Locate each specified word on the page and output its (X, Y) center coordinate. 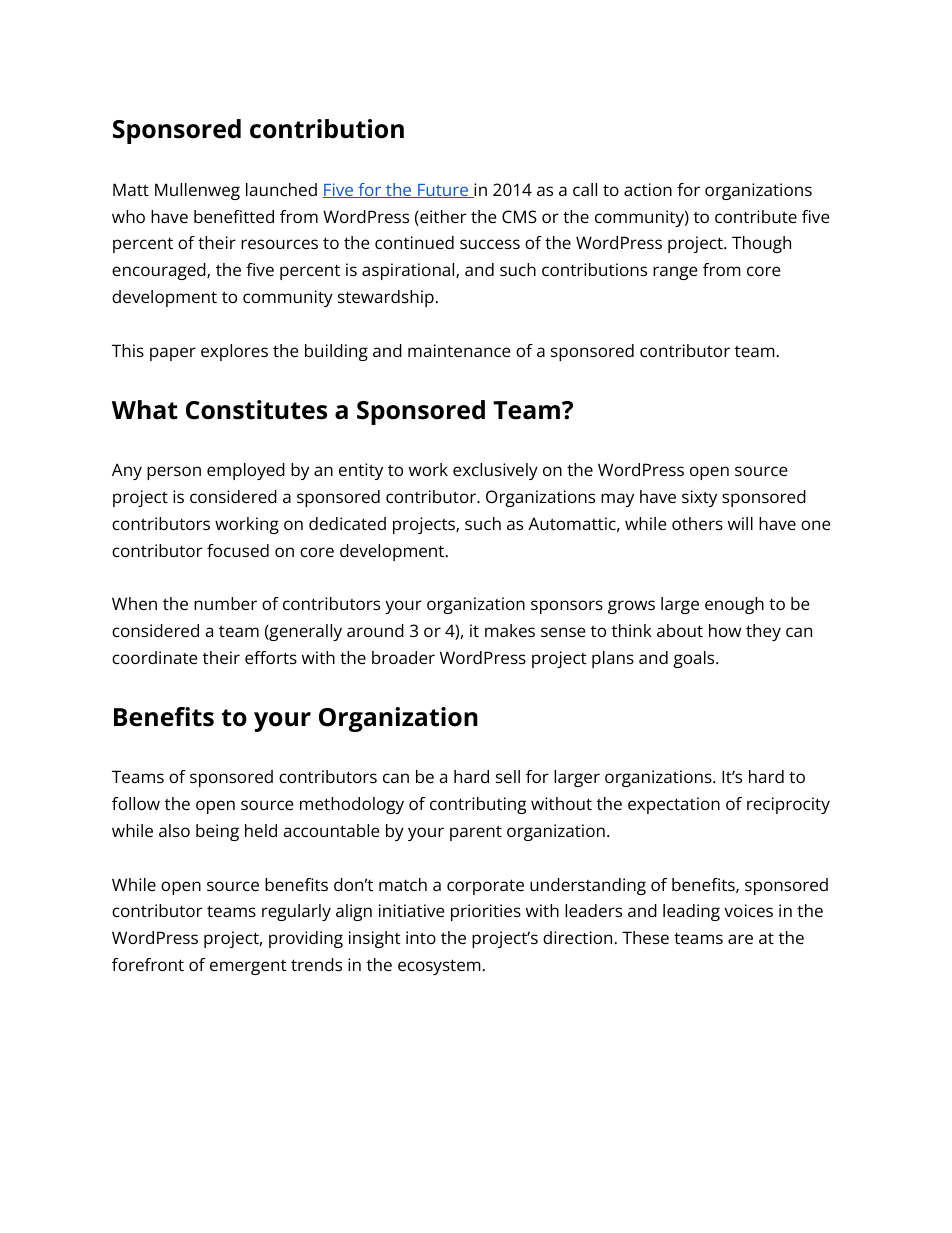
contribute (756, 216)
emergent (248, 967)
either (442, 218)
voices (748, 910)
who (128, 216)
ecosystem (439, 967)
